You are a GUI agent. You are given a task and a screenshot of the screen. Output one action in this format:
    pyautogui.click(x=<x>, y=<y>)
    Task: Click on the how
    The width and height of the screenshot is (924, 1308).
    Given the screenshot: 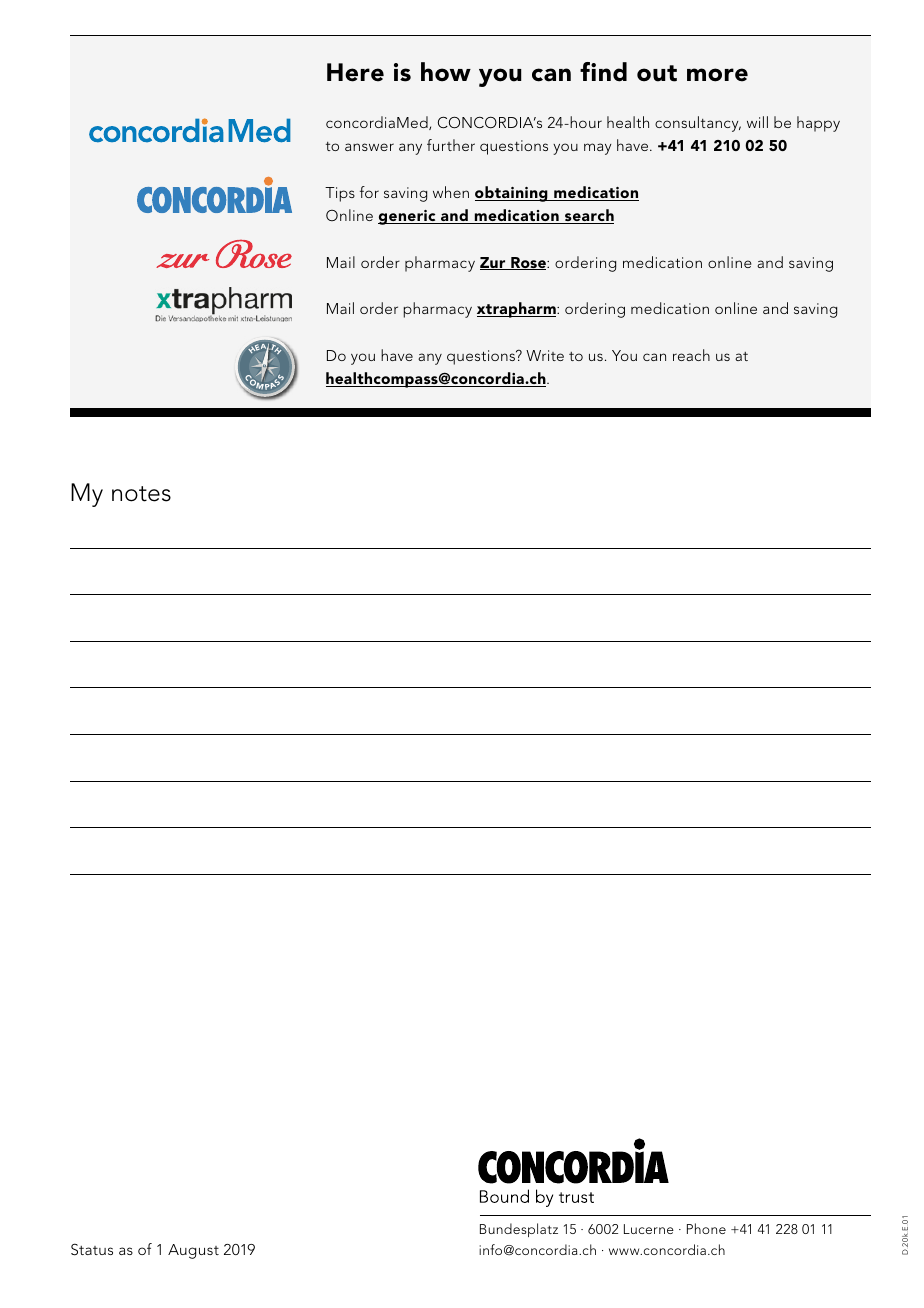 What is the action you would take?
    pyautogui.click(x=446, y=72)
